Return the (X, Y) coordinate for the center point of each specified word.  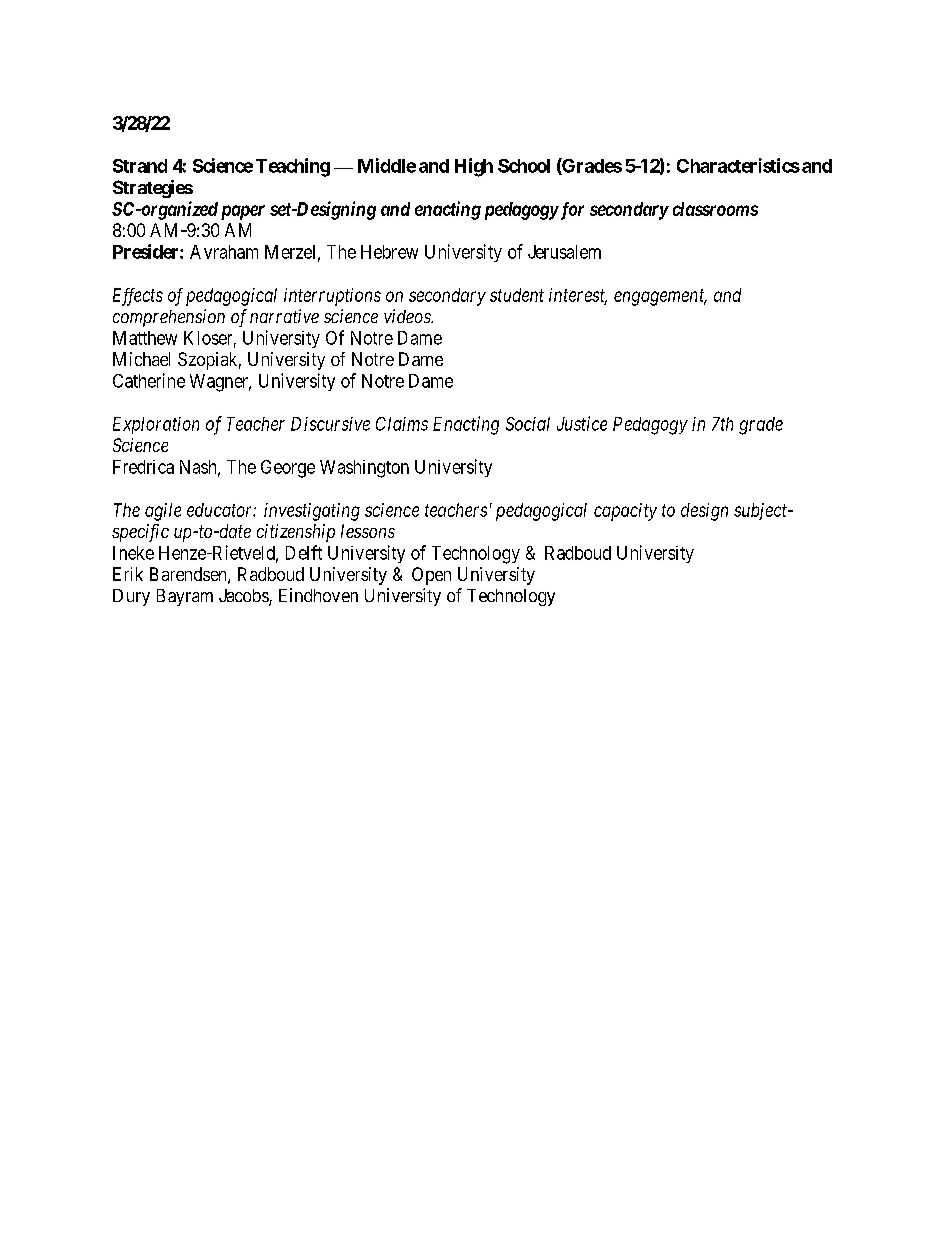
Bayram (185, 597)
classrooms (715, 209)
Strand (140, 166)
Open (431, 576)
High (474, 167)
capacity (625, 512)
